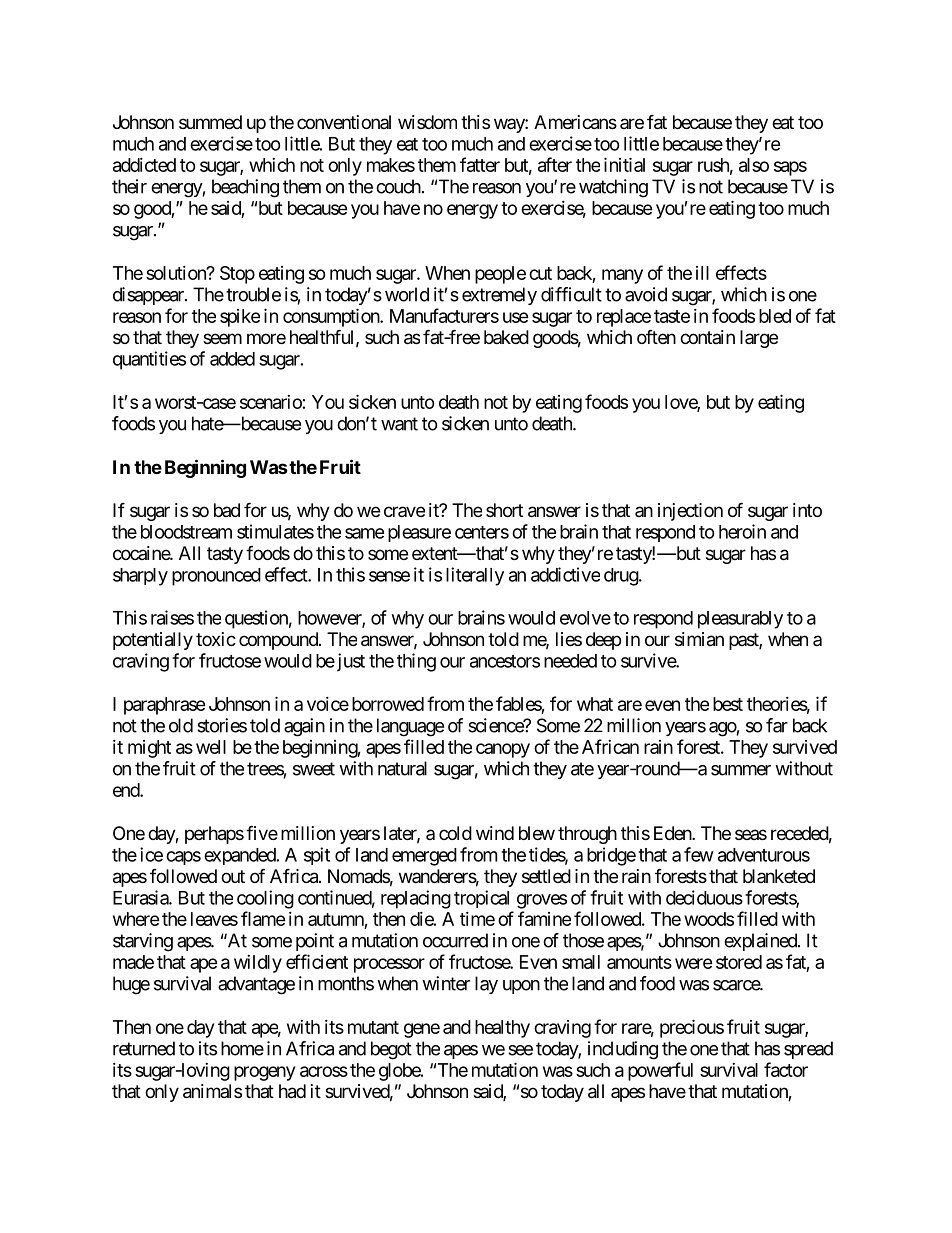  I want to click on added, so click(232, 359).
